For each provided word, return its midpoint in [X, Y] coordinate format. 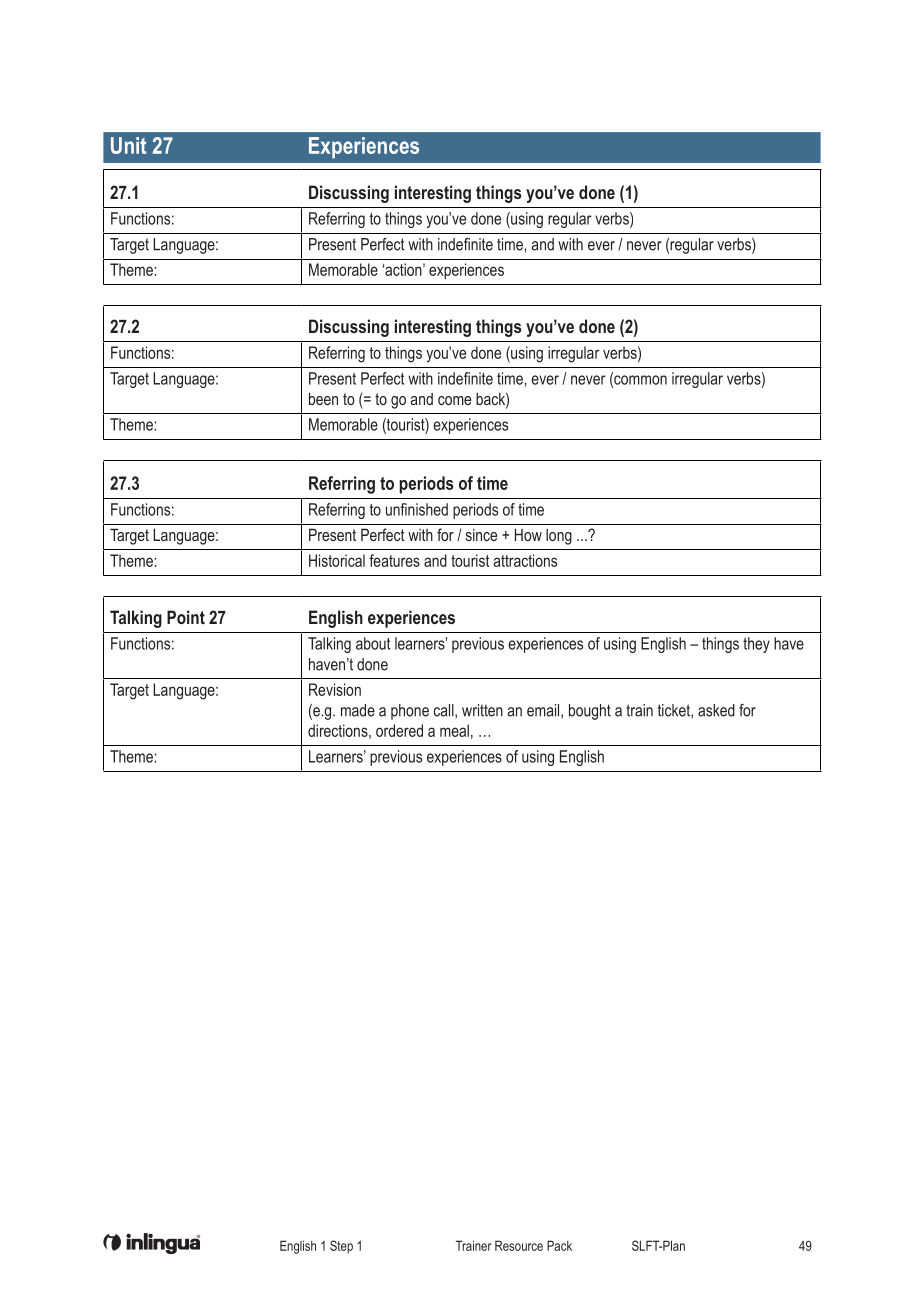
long [559, 537]
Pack [559, 1245]
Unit [128, 145]
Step [341, 1247]
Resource [519, 1245]
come [454, 400]
